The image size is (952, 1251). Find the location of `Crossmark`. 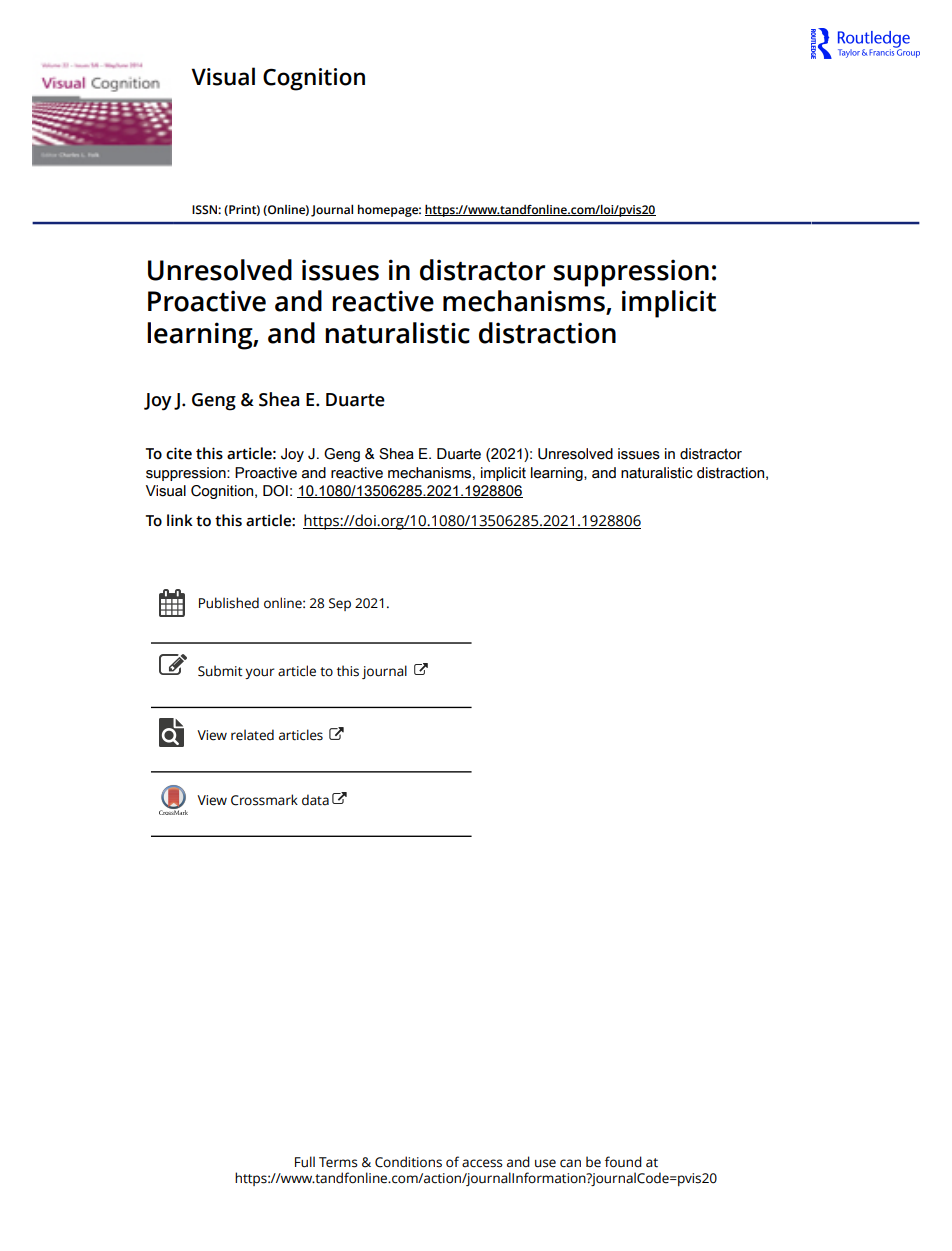

Crossmark is located at coordinates (264, 800).
